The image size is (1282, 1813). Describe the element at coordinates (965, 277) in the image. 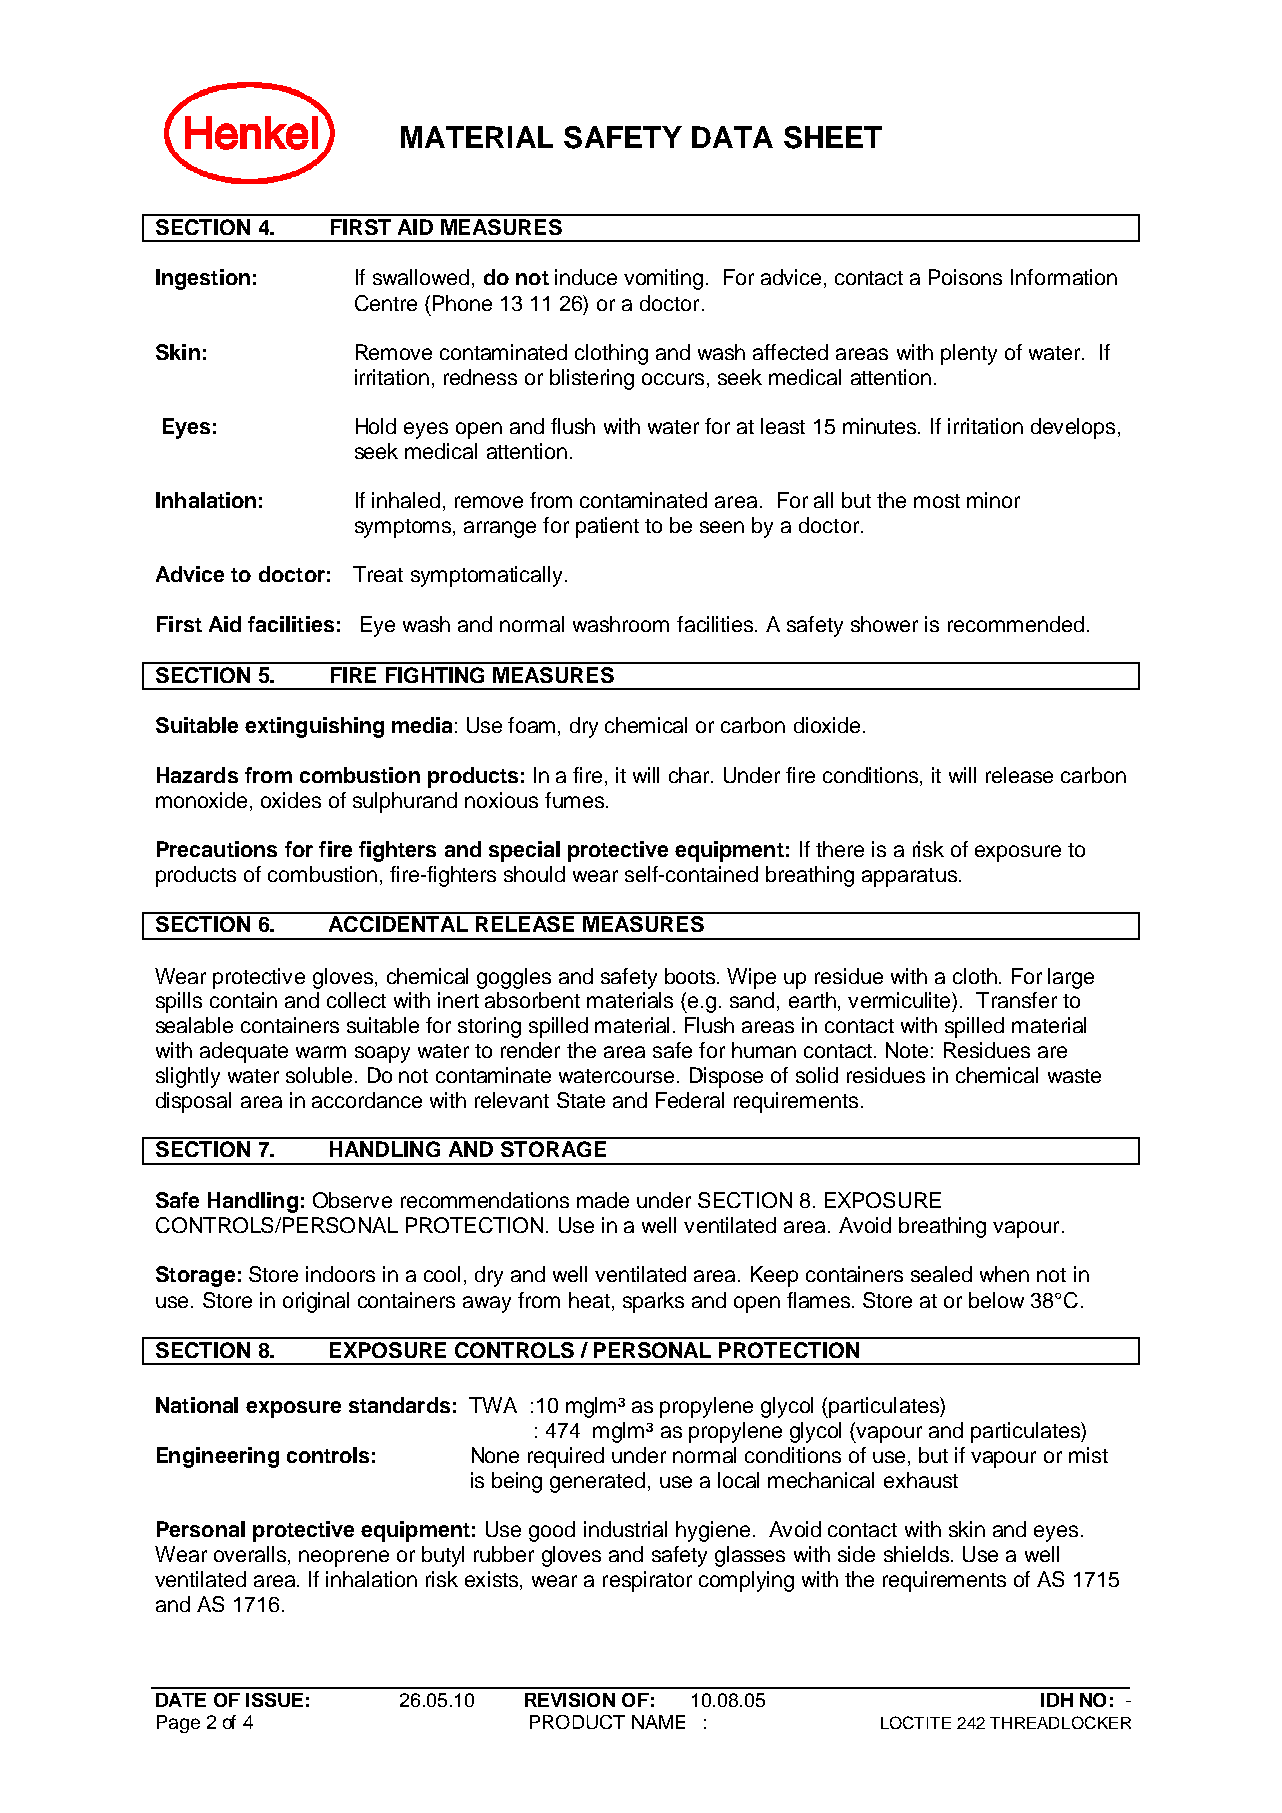

I see `Poisons` at that location.
